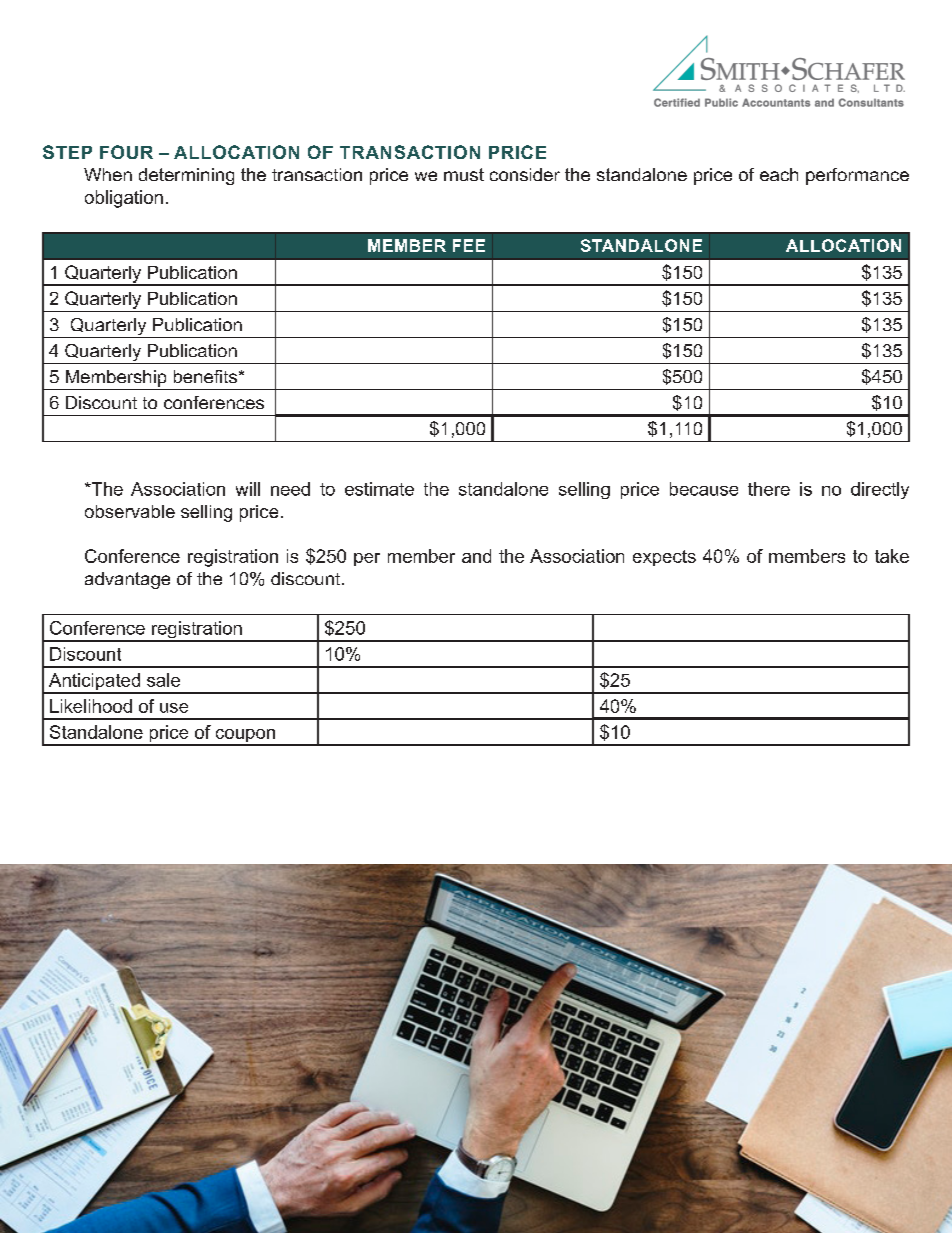 The width and height of the document is (952, 1233). What do you see at coordinates (769, 489) in the document?
I see `there` at bounding box center [769, 489].
